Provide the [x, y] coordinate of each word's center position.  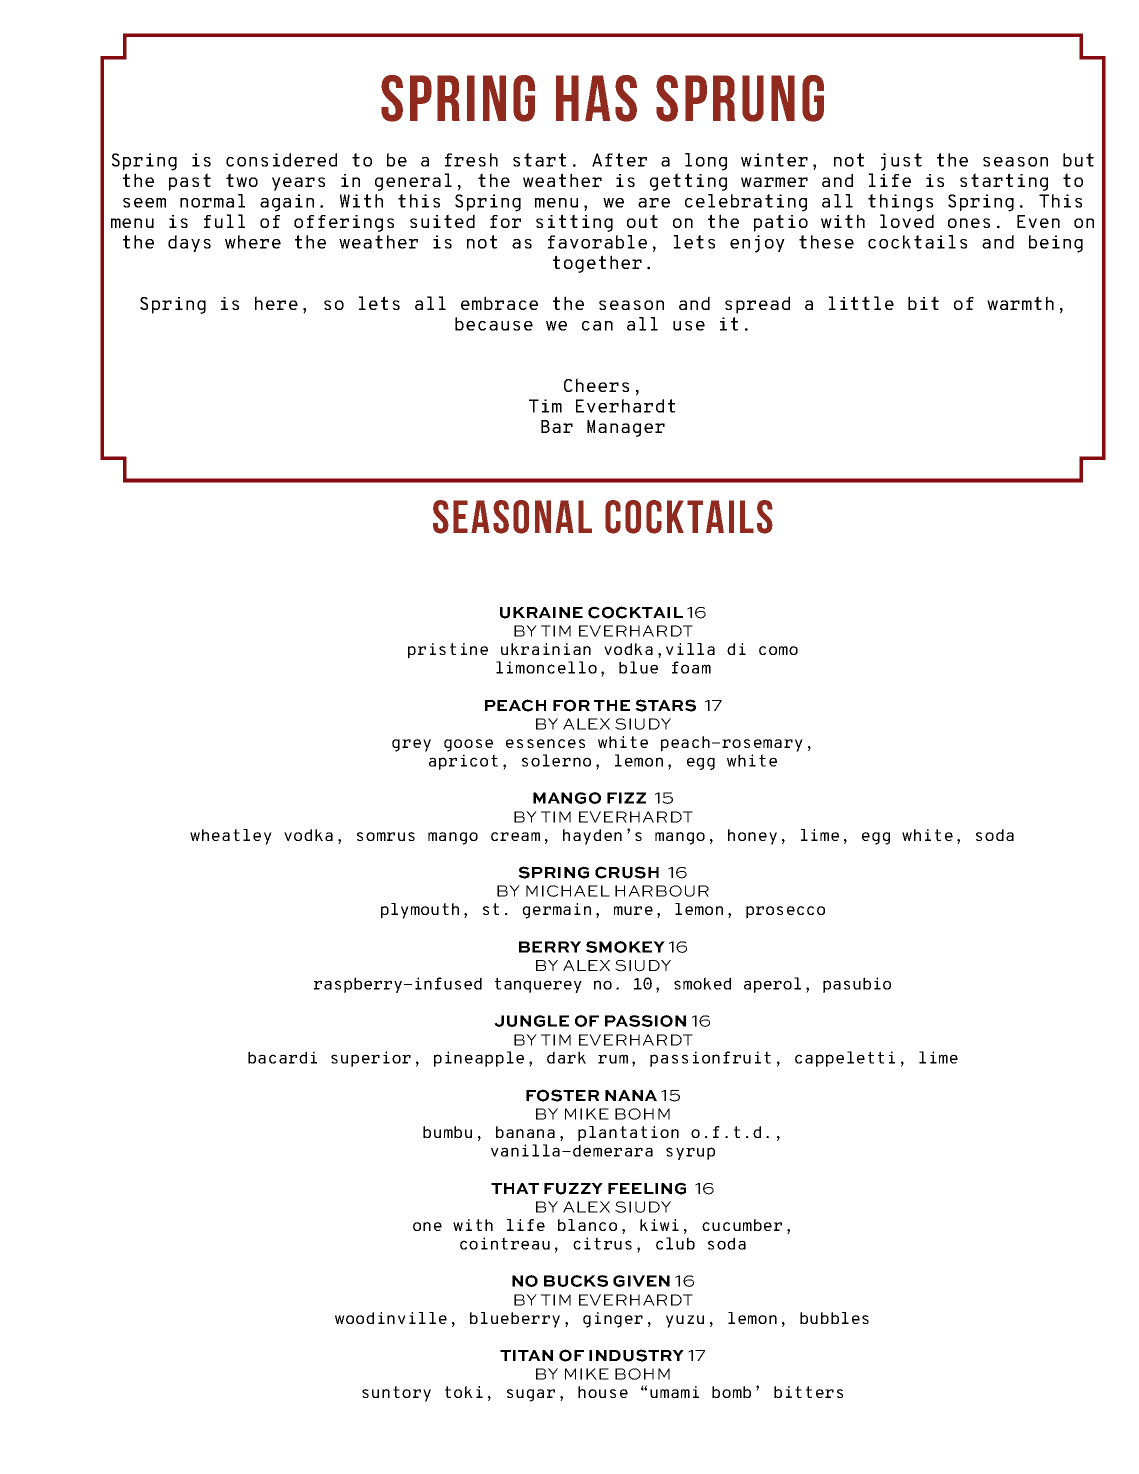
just [901, 162]
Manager [626, 428]
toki [464, 1392]
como [778, 650]
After [619, 160]
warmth [1020, 303]
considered [281, 160]
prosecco [785, 912]
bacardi [282, 1057]
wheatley [231, 837]
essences [545, 743]
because [494, 324]
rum [613, 1059]
